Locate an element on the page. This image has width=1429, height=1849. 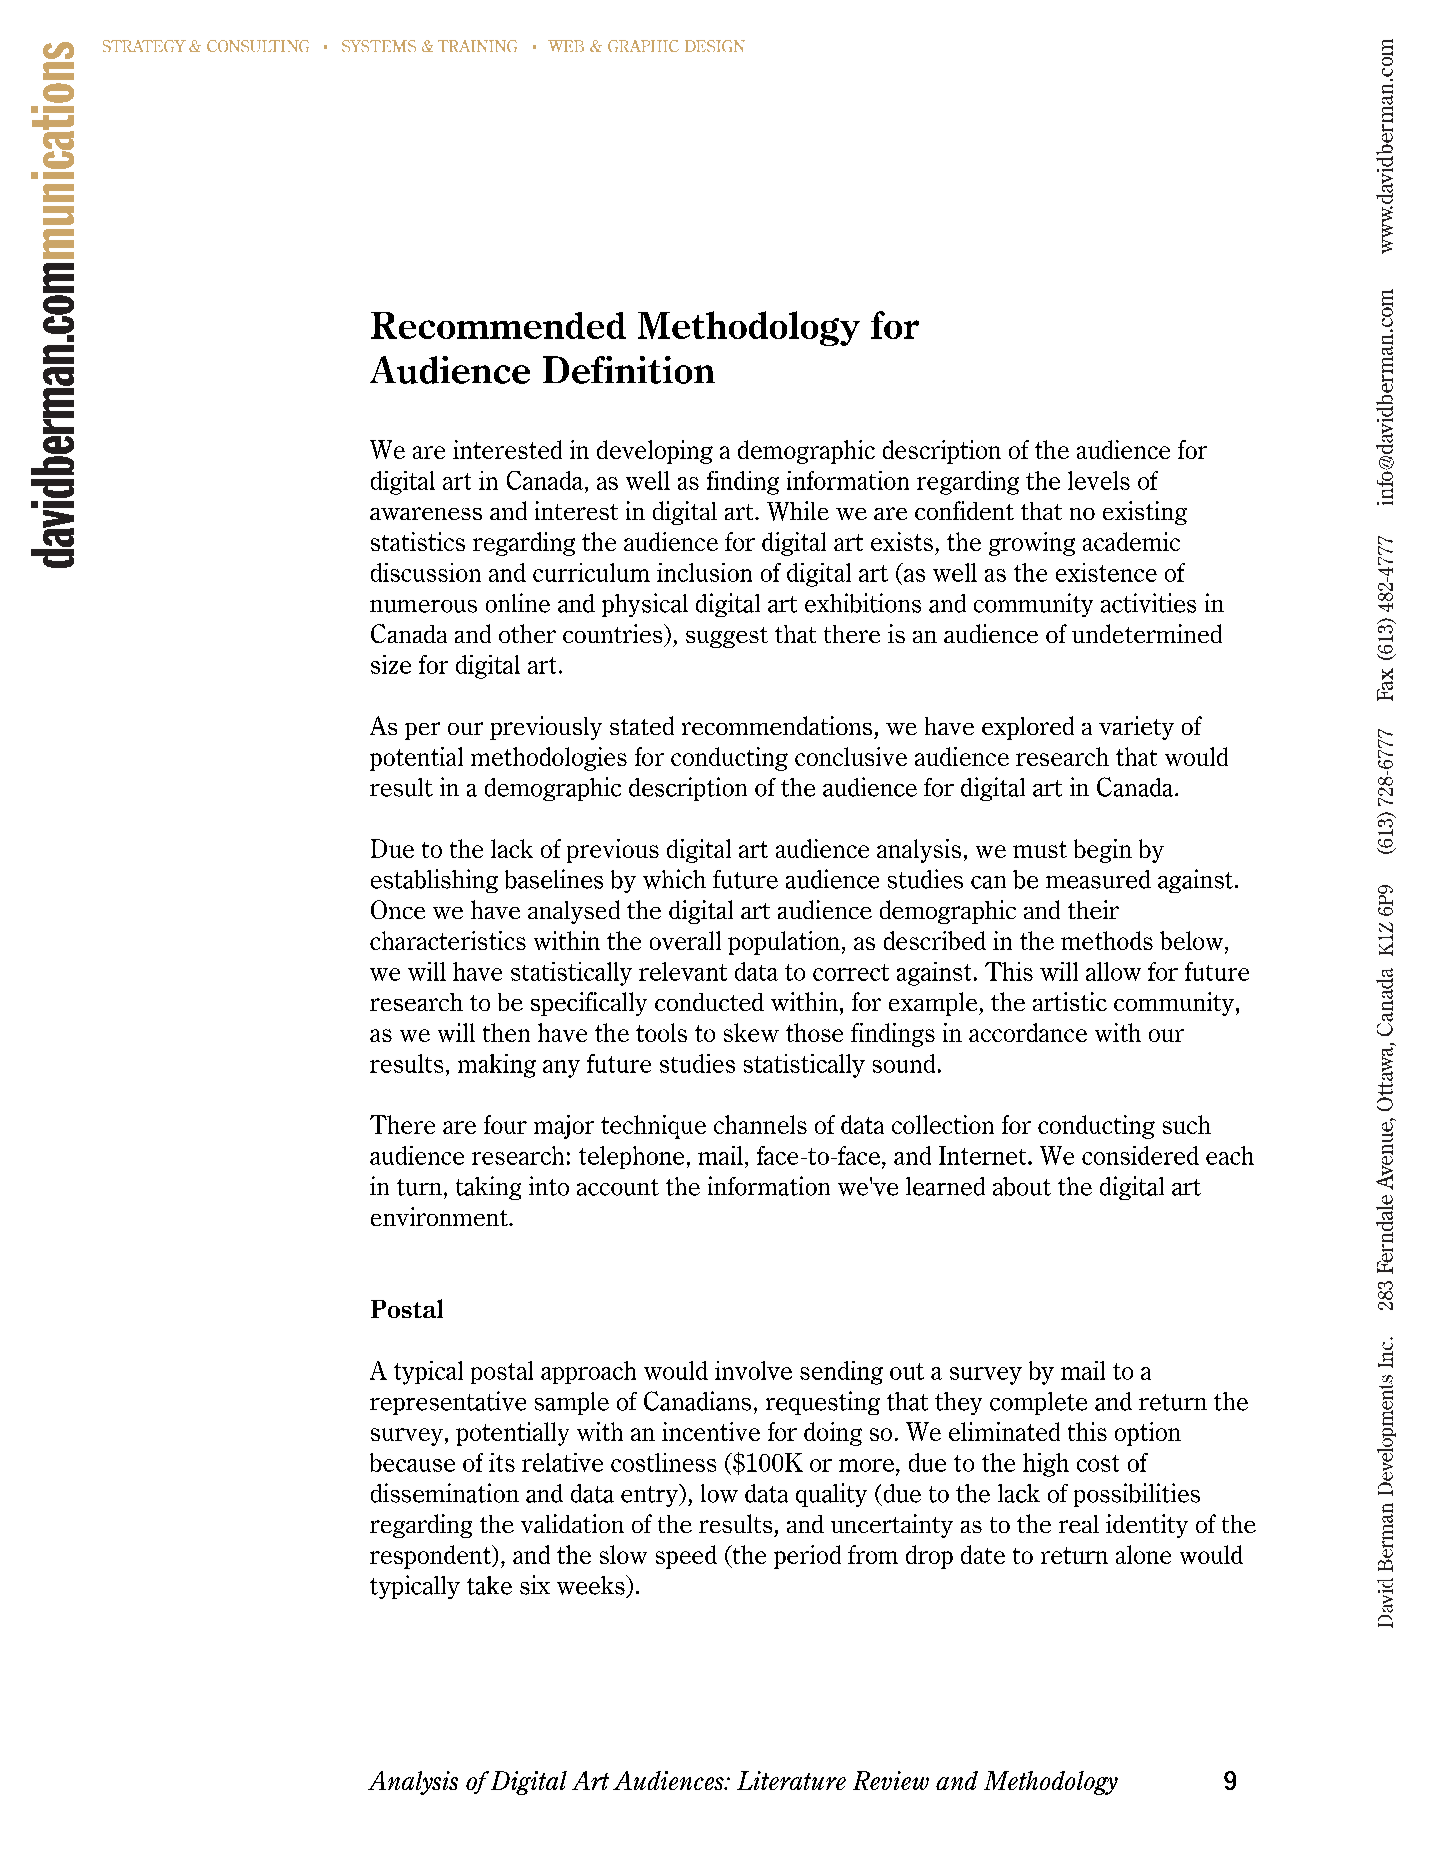
artistic is located at coordinates (1070, 1001).
